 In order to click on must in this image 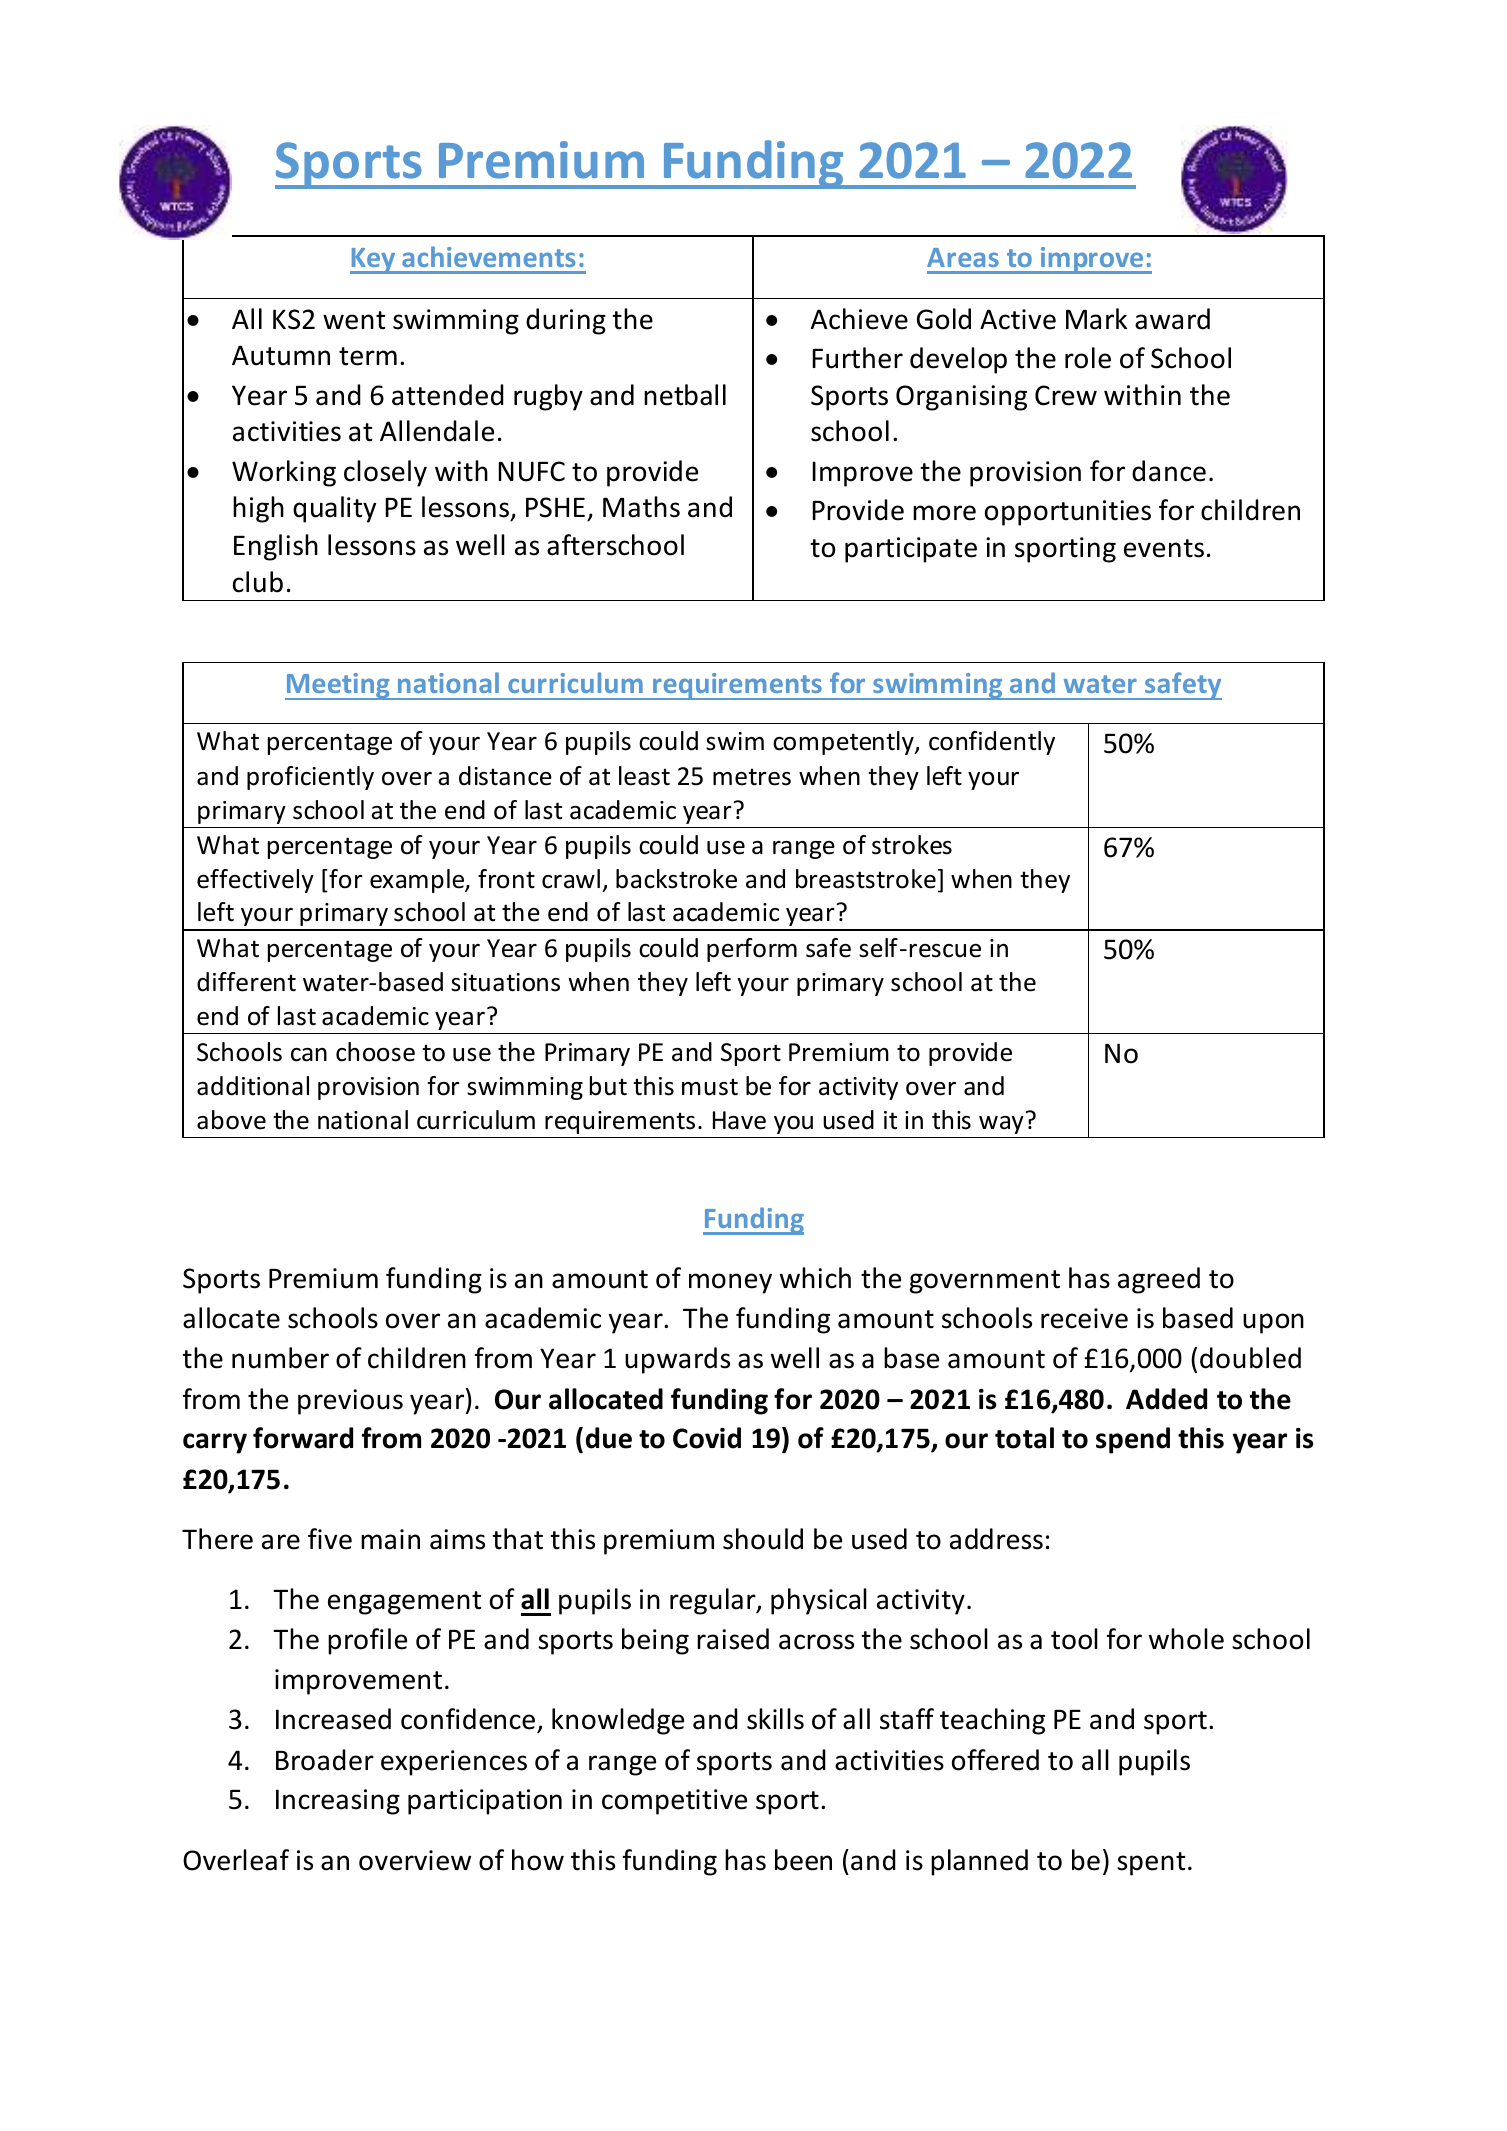, I will do `click(710, 1087)`.
